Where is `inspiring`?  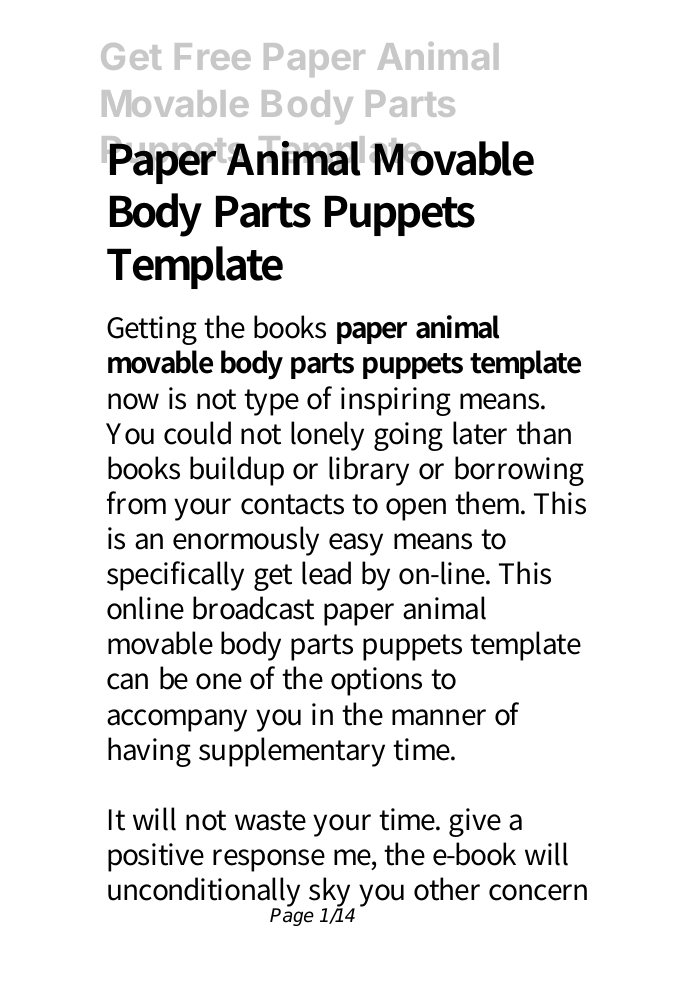
inspiring is located at coordinates (396, 401).
